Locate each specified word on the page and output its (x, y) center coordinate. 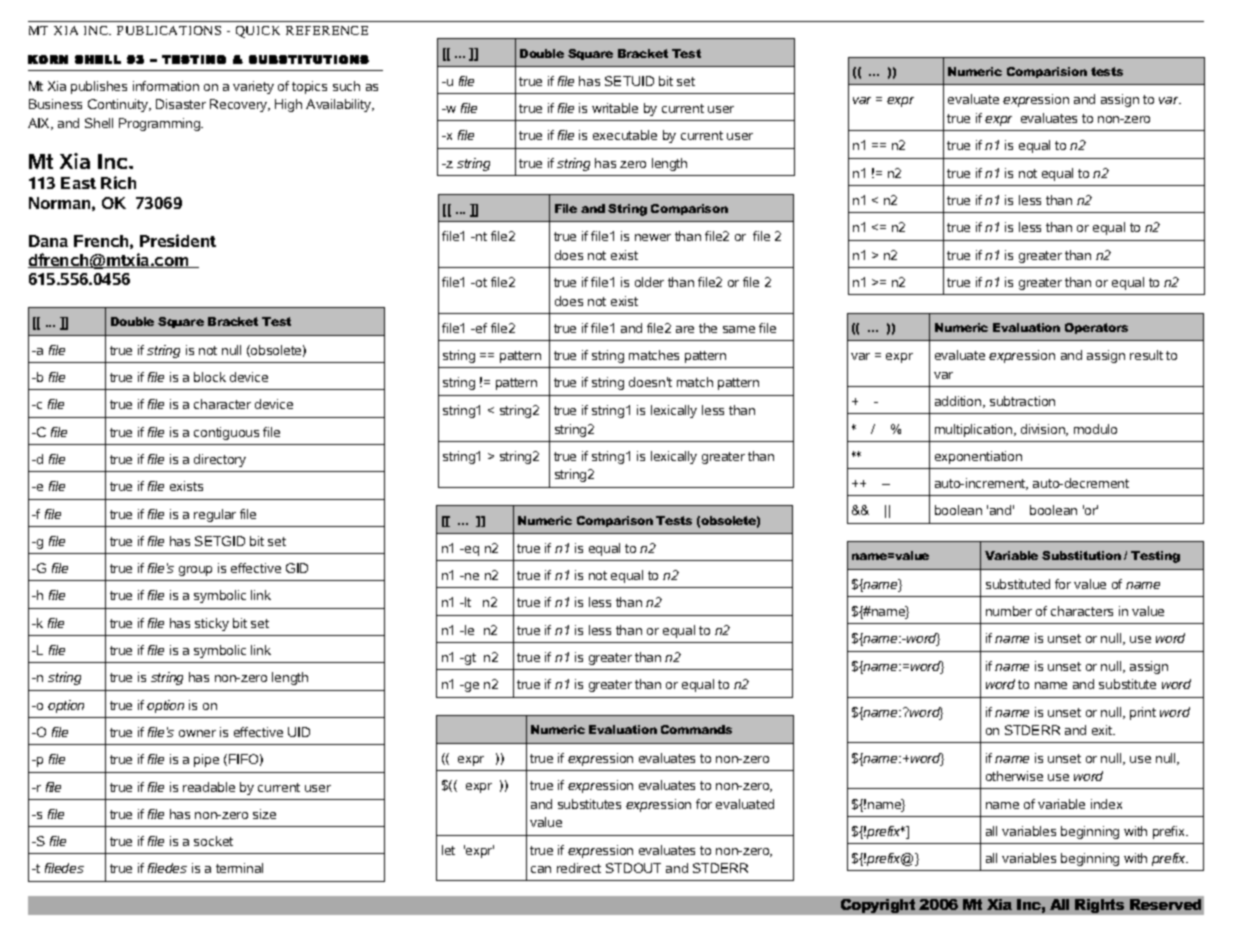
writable (615, 108)
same (739, 329)
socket (213, 841)
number (1009, 611)
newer (653, 237)
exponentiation (978, 457)
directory (220, 460)
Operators (1096, 328)
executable (625, 135)
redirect (579, 868)
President (178, 240)
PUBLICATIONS (169, 30)
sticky (212, 624)
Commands (696, 729)
